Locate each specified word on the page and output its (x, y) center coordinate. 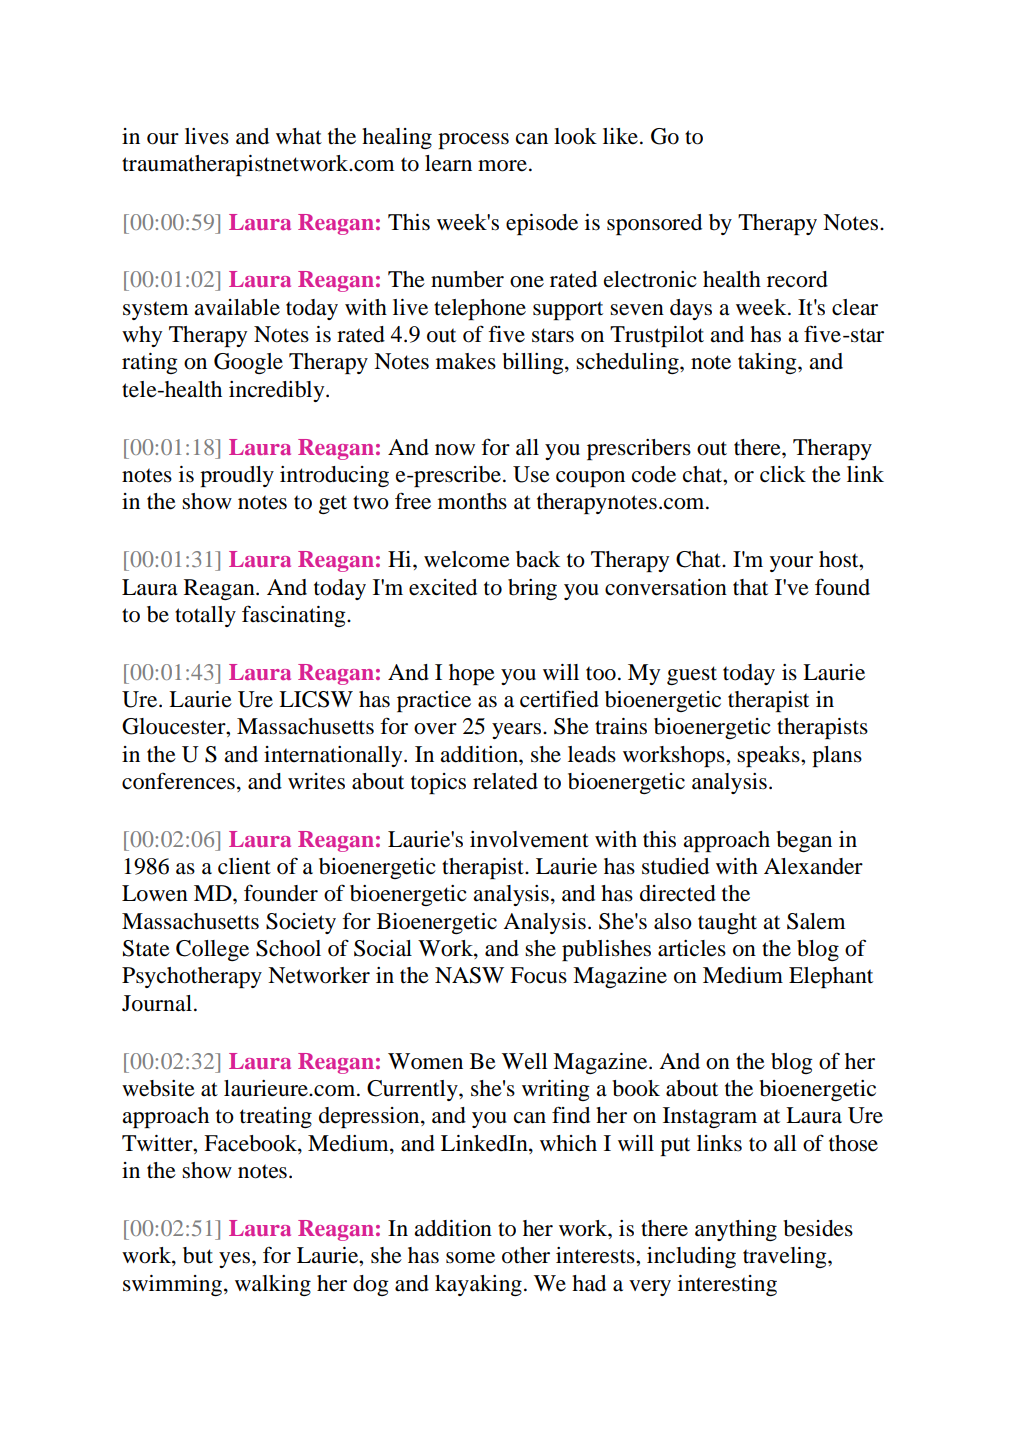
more (502, 166)
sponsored (654, 224)
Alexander (813, 866)
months (472, 501)
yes (234, 1260)
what (299, 136)
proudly (237, 476)
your (791, 564)
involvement (529, 839)
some (470, 1258)
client (244, 866)
